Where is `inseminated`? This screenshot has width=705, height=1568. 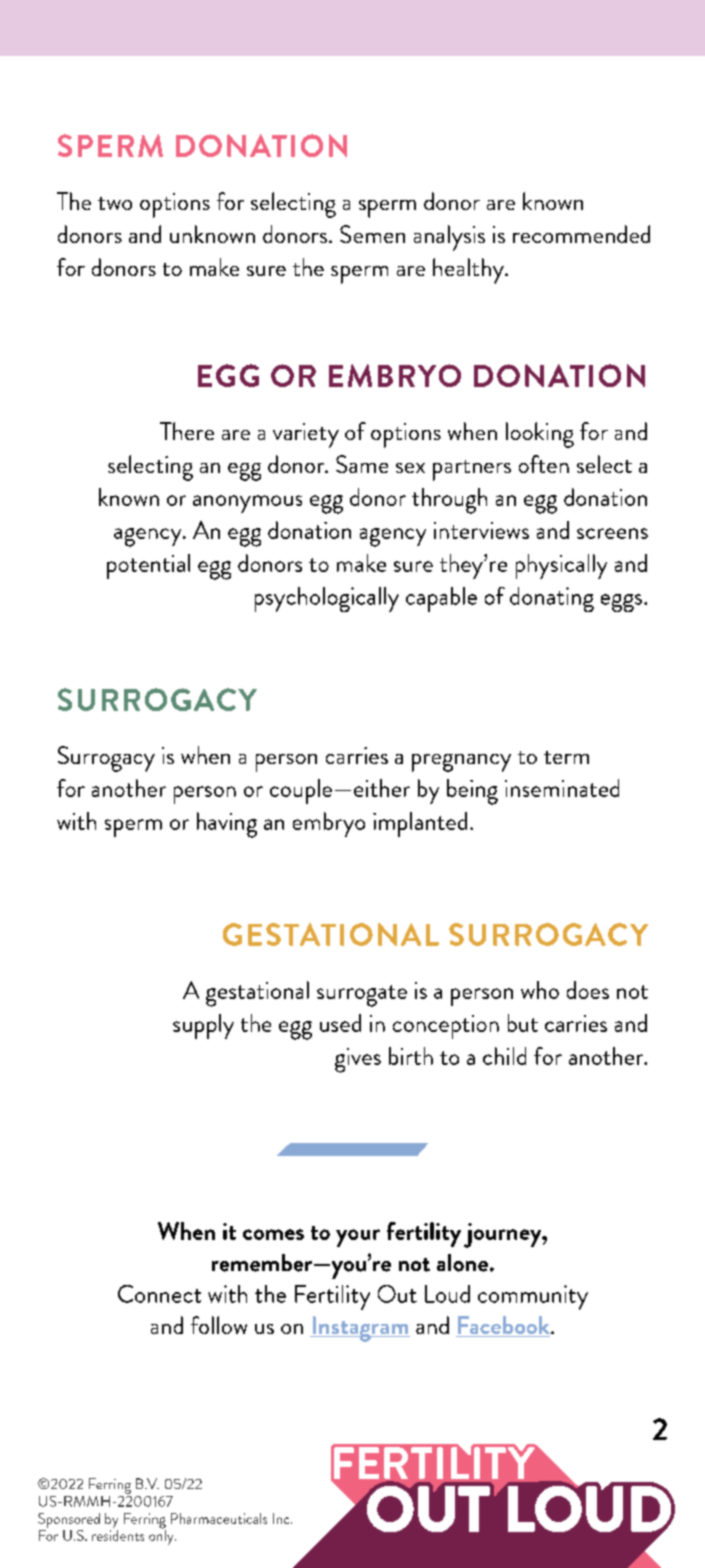
inseminated is located at coordinates (562, 788).
